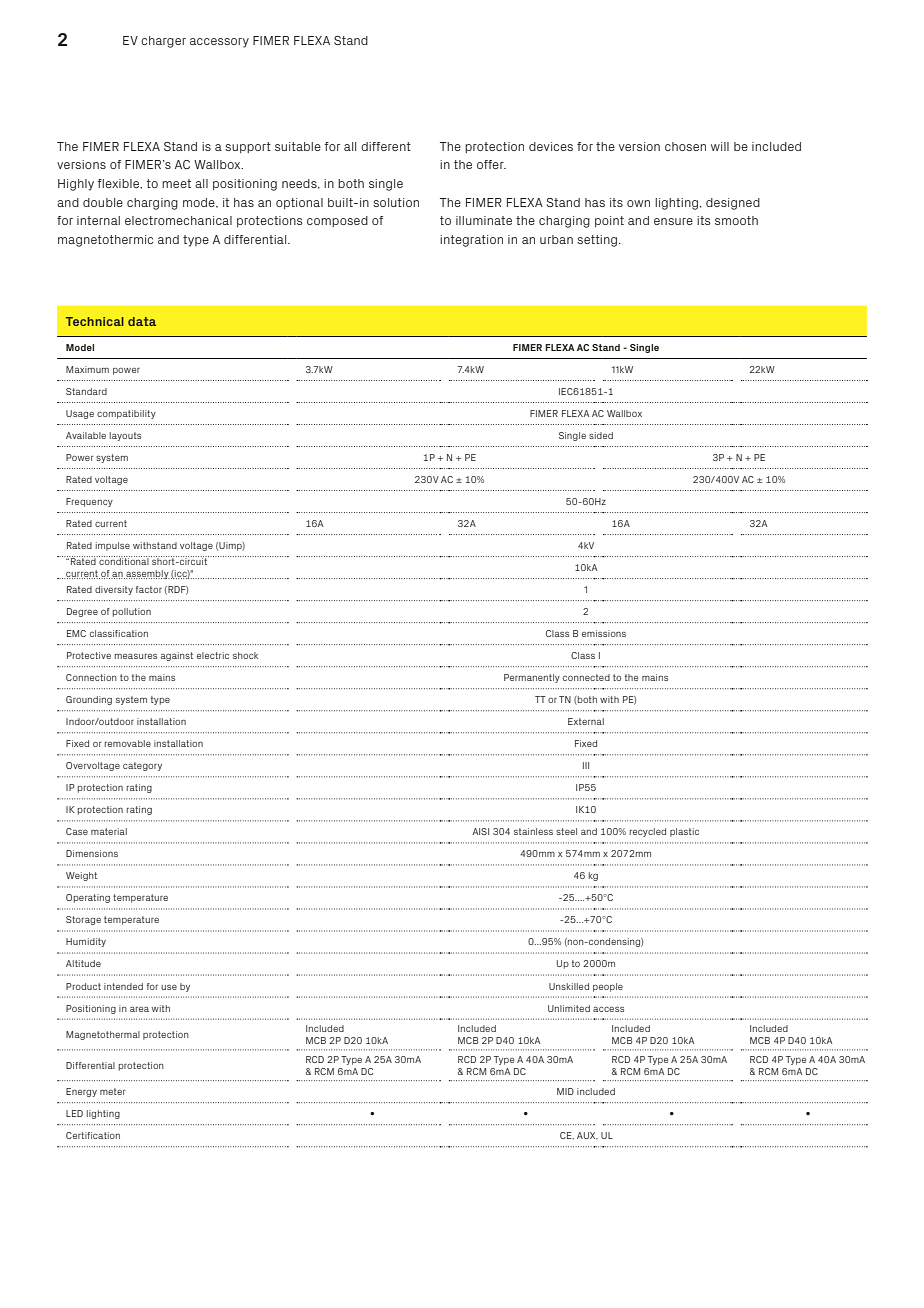 The image size is (924, 1308). Describe the element at coordinates (491, 164) in the page. I see `offer` at that location.
